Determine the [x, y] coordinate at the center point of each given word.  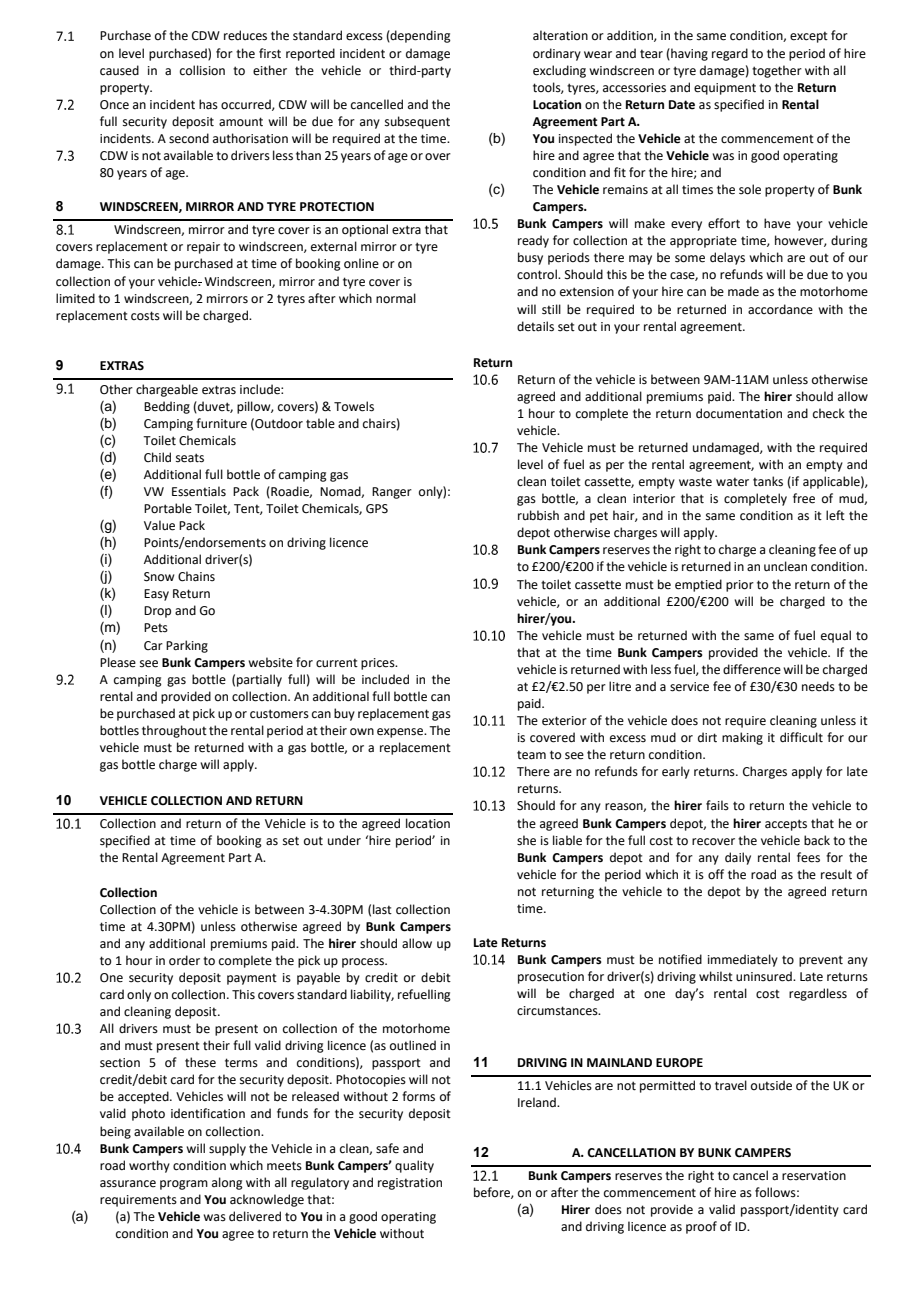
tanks [768, 481]
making [742, 738]
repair [203, 248]
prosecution [551, 978]
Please [118, 662]
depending [420, 36]
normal [396, 298]
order [184, 960]
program [184, 1185]
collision [202, 70]
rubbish [538, 515]
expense [401, 733]
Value [159, 525]
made [743, 291]
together [777, 71]
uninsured [765, 976]
